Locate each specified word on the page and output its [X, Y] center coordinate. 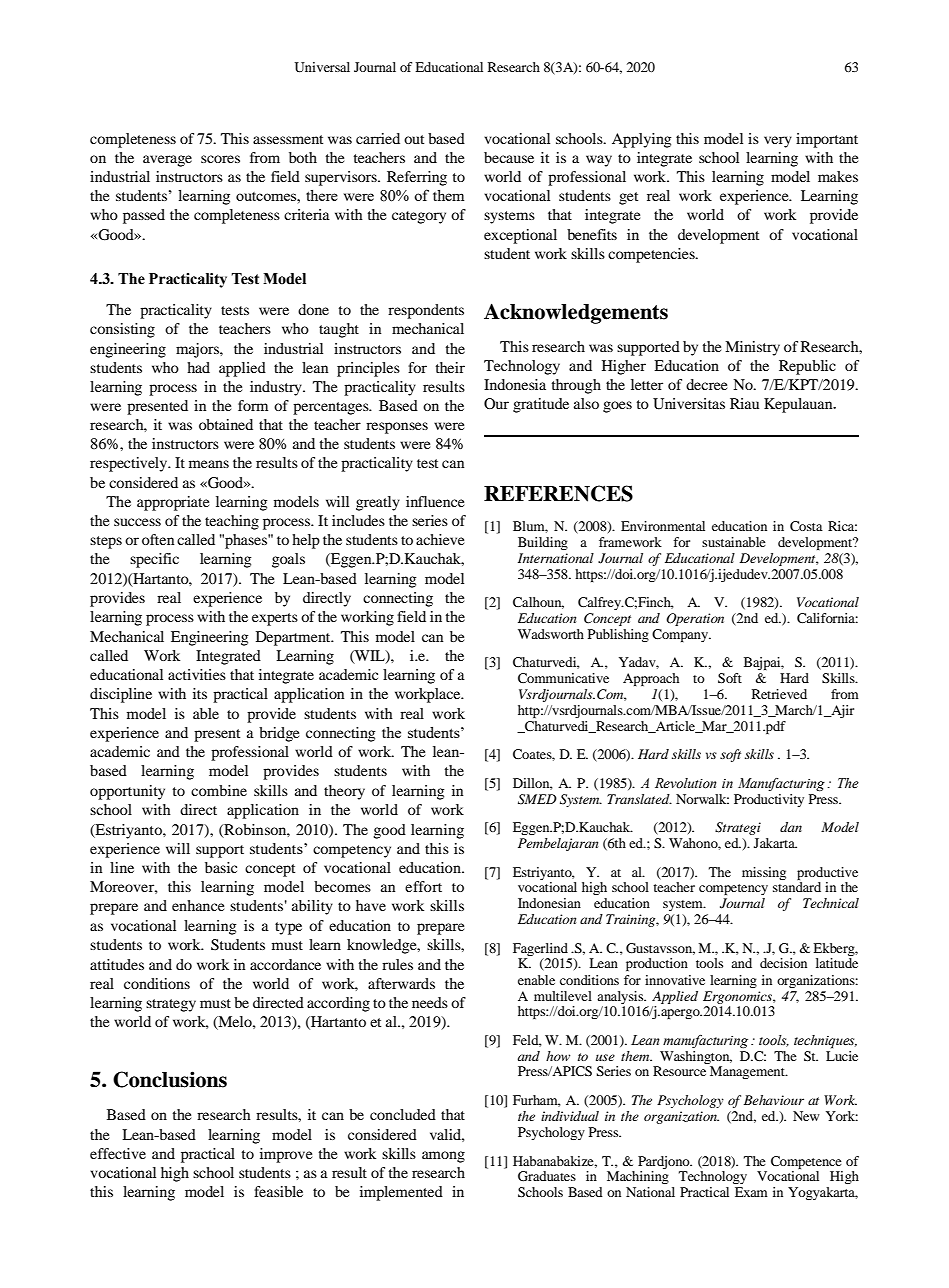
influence [435, 501]
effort [423, 886]
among [443, 1157]
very [778, 142]
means [209, 464]
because [509, 157]
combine [219, 790]
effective [118, 1153]
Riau [744, 403]
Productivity [769, 800]
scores [220, 159]
